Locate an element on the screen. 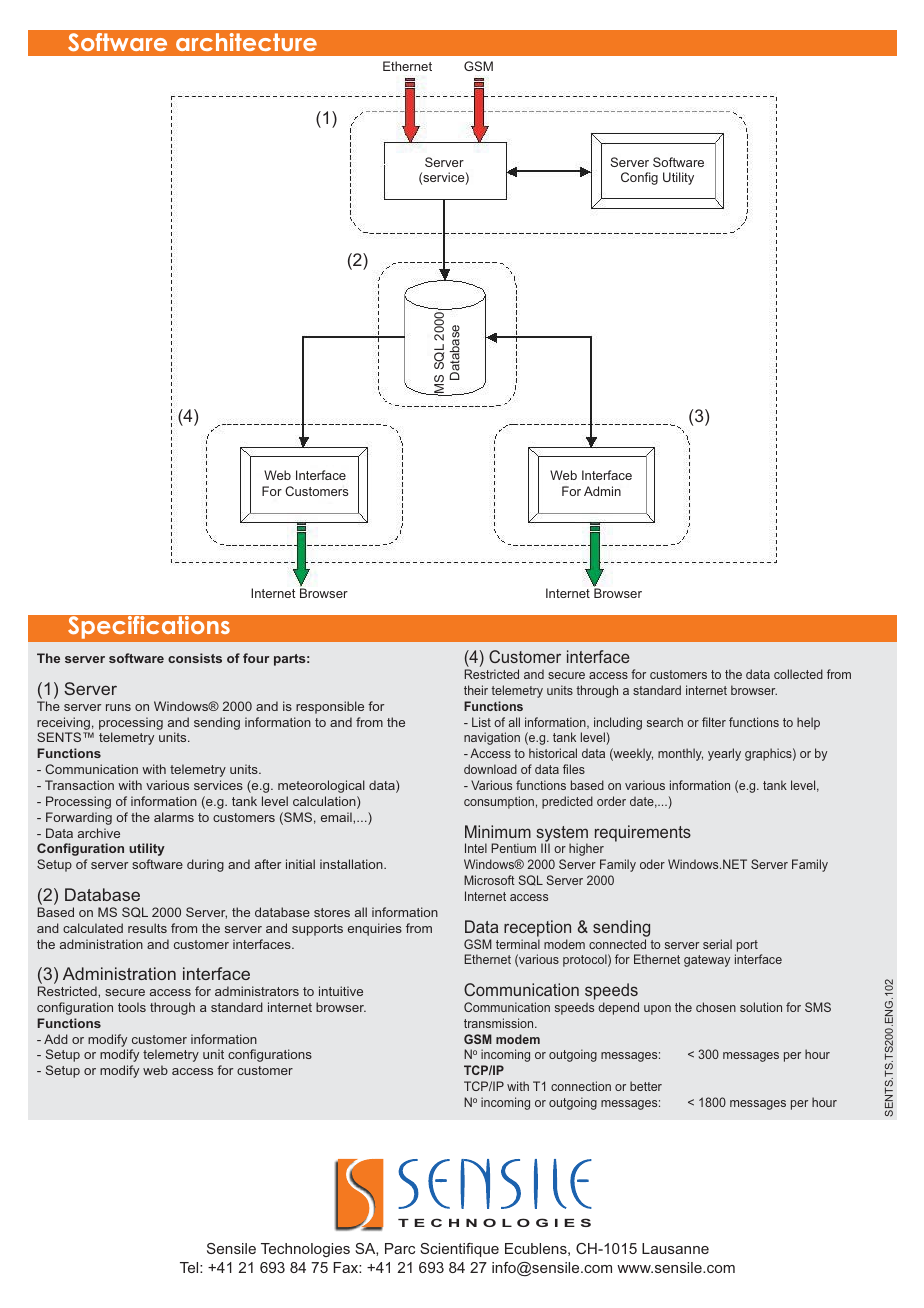 The height and width of the screenshot is (1308, 924). Intel is located at coordinates (476, 848).
